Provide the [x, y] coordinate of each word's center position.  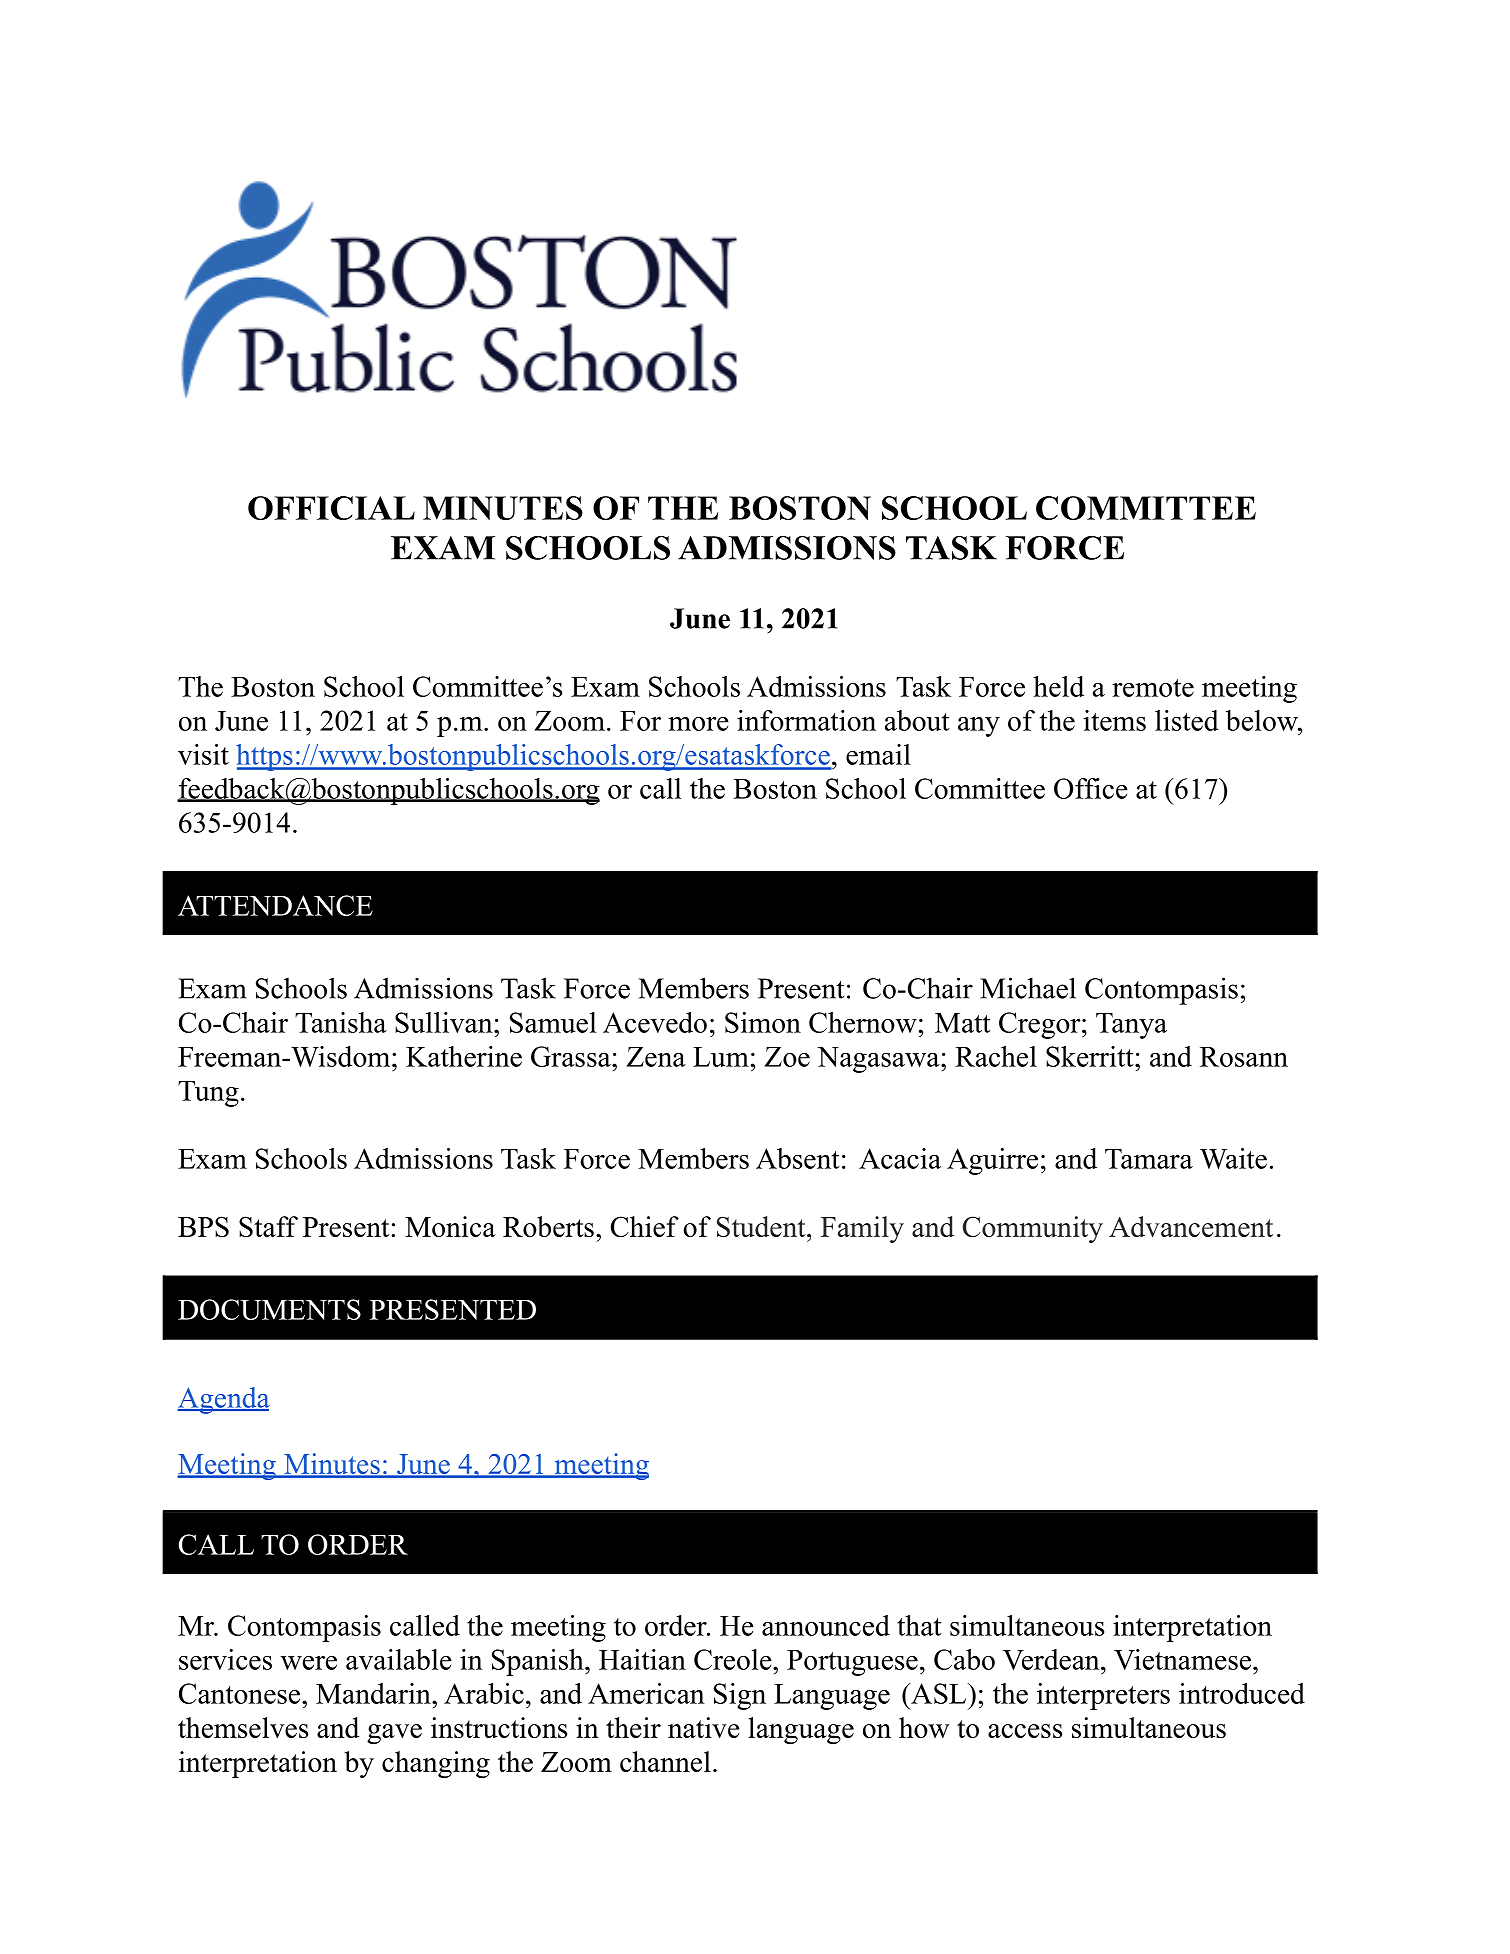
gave [394, 1734]
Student [762, 1226]
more [698, 724]
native [704, 1727]
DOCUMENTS [269, 1309]
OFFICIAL [331, 508]
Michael [1028, 988]
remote [1153, 688]
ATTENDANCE [275, 905]
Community [1033, 1229]
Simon [763, 1022]
